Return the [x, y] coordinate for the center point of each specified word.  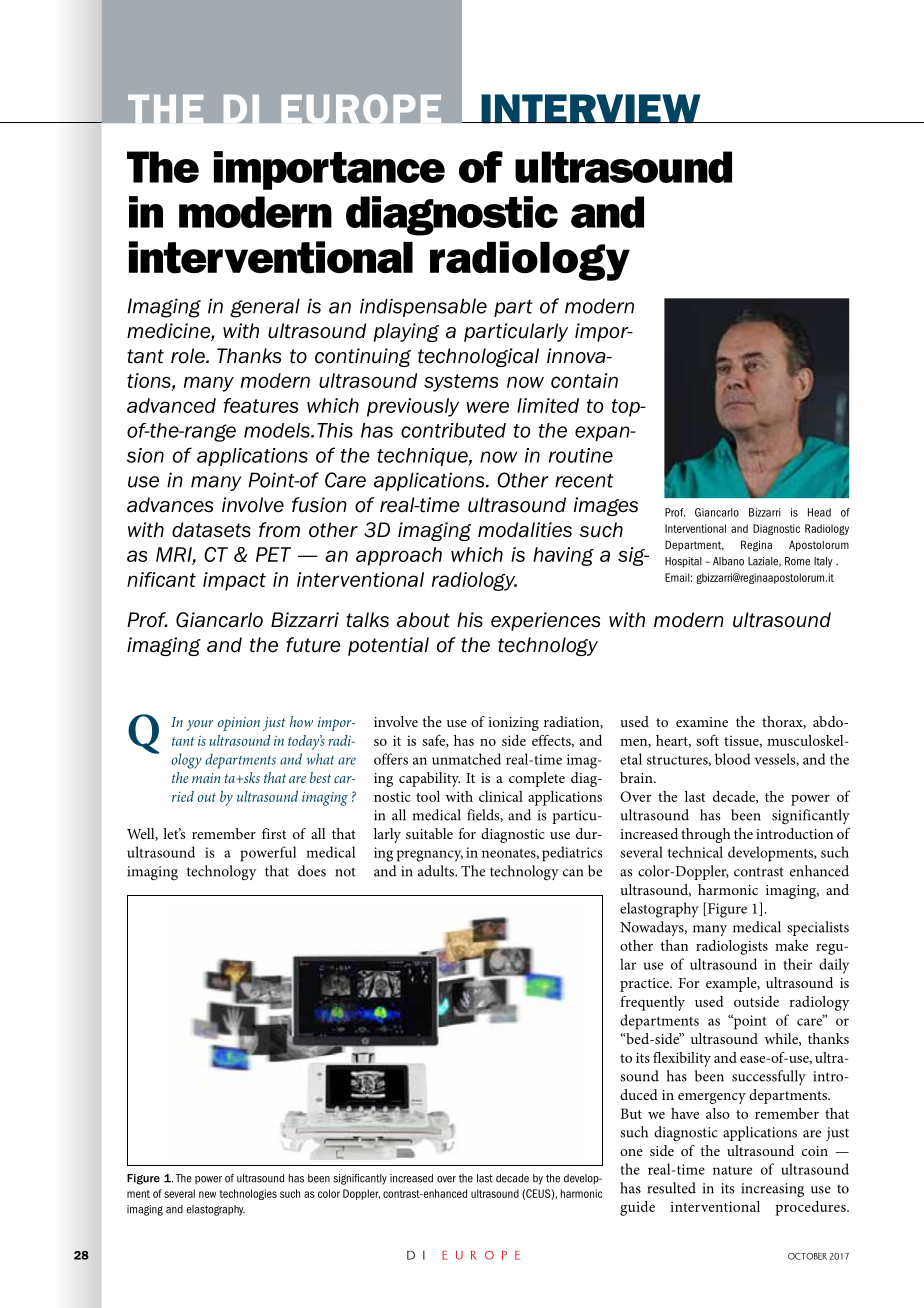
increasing [772, 1190]
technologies [248, 1194]
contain [584, 380]
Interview [591, 109]
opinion [239, 724]
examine [702, 722]
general [265, 308]
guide [637, 1208]
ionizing [513, 724]
